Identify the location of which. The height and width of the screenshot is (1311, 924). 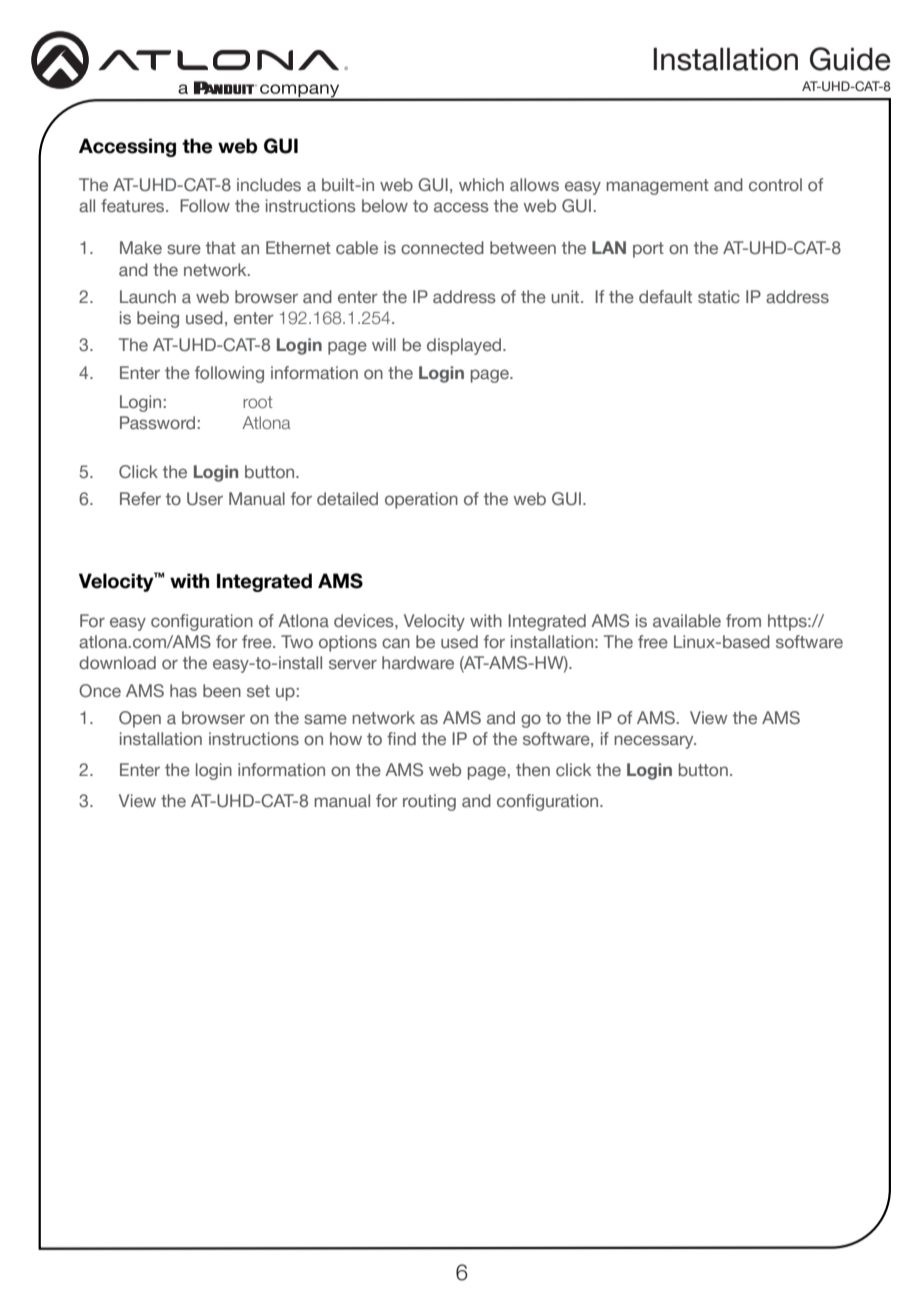
(481, 185).
